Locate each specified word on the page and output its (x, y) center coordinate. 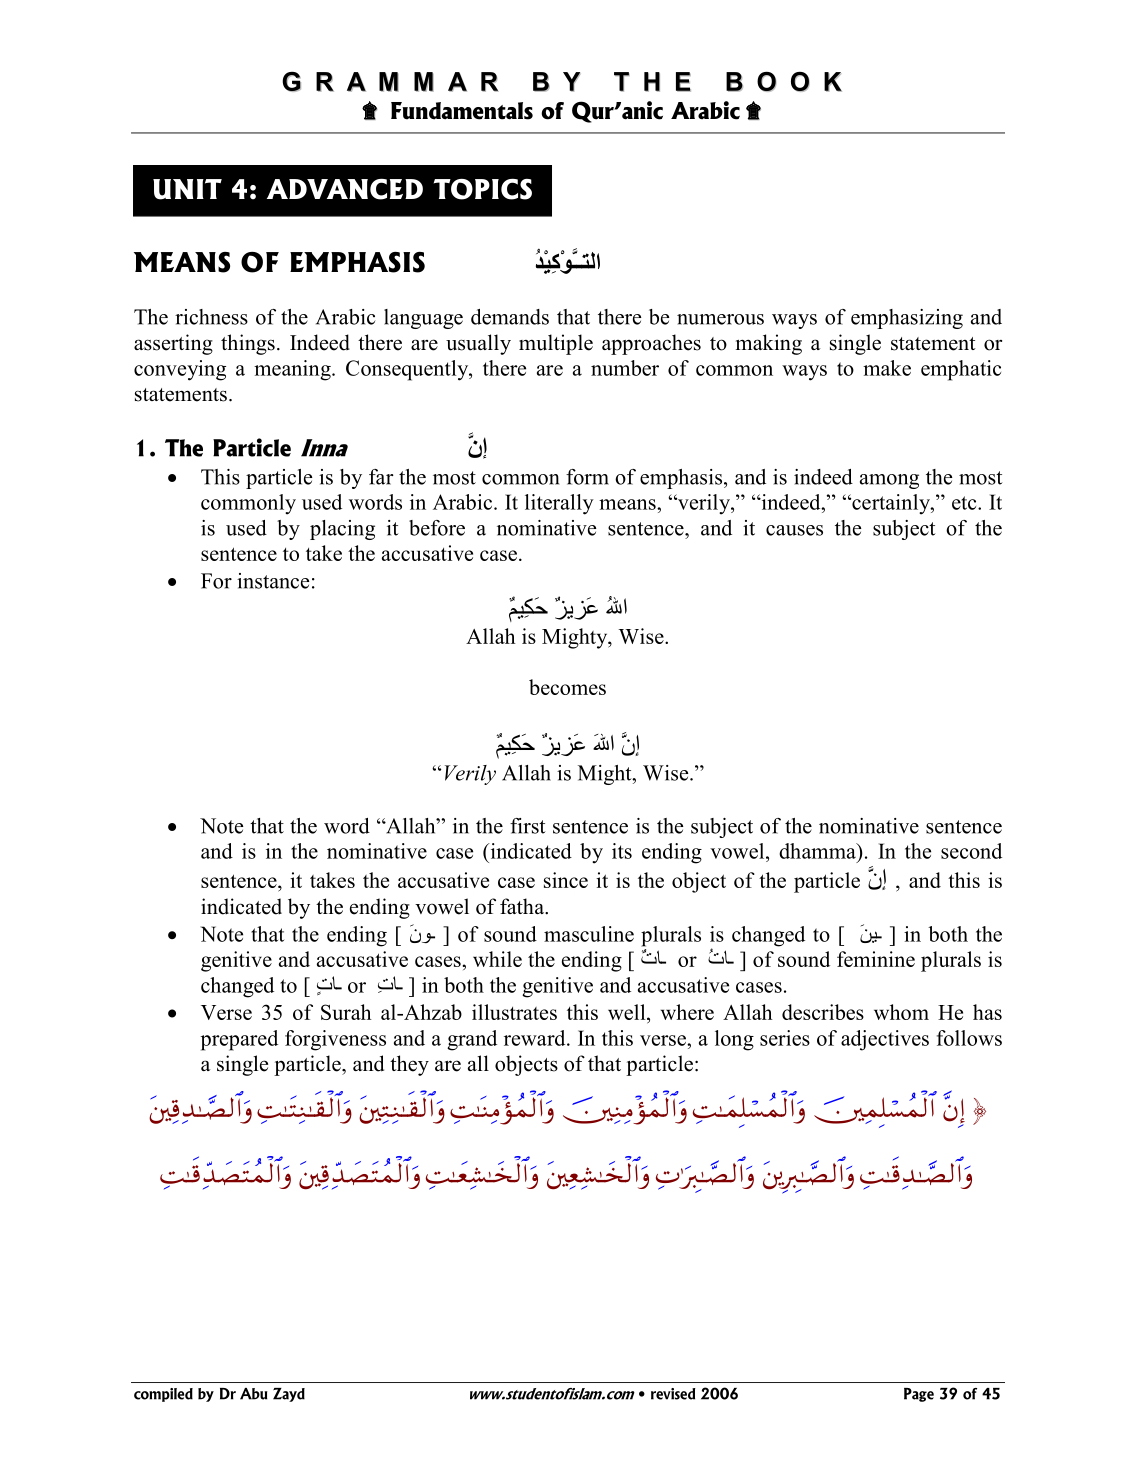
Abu (254, 1394)
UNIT (187, 189)
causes (794, 530)
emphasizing (907, 319)
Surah (346, 1012)
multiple (556, 344)
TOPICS (483, 189)
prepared (239, 1040)
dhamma (818, 851)
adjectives (885, 1040)
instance (273, 581)
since (566, 880)
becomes (567, 687)
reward (536, 1038)
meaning (293, 370)
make (887, 368)
